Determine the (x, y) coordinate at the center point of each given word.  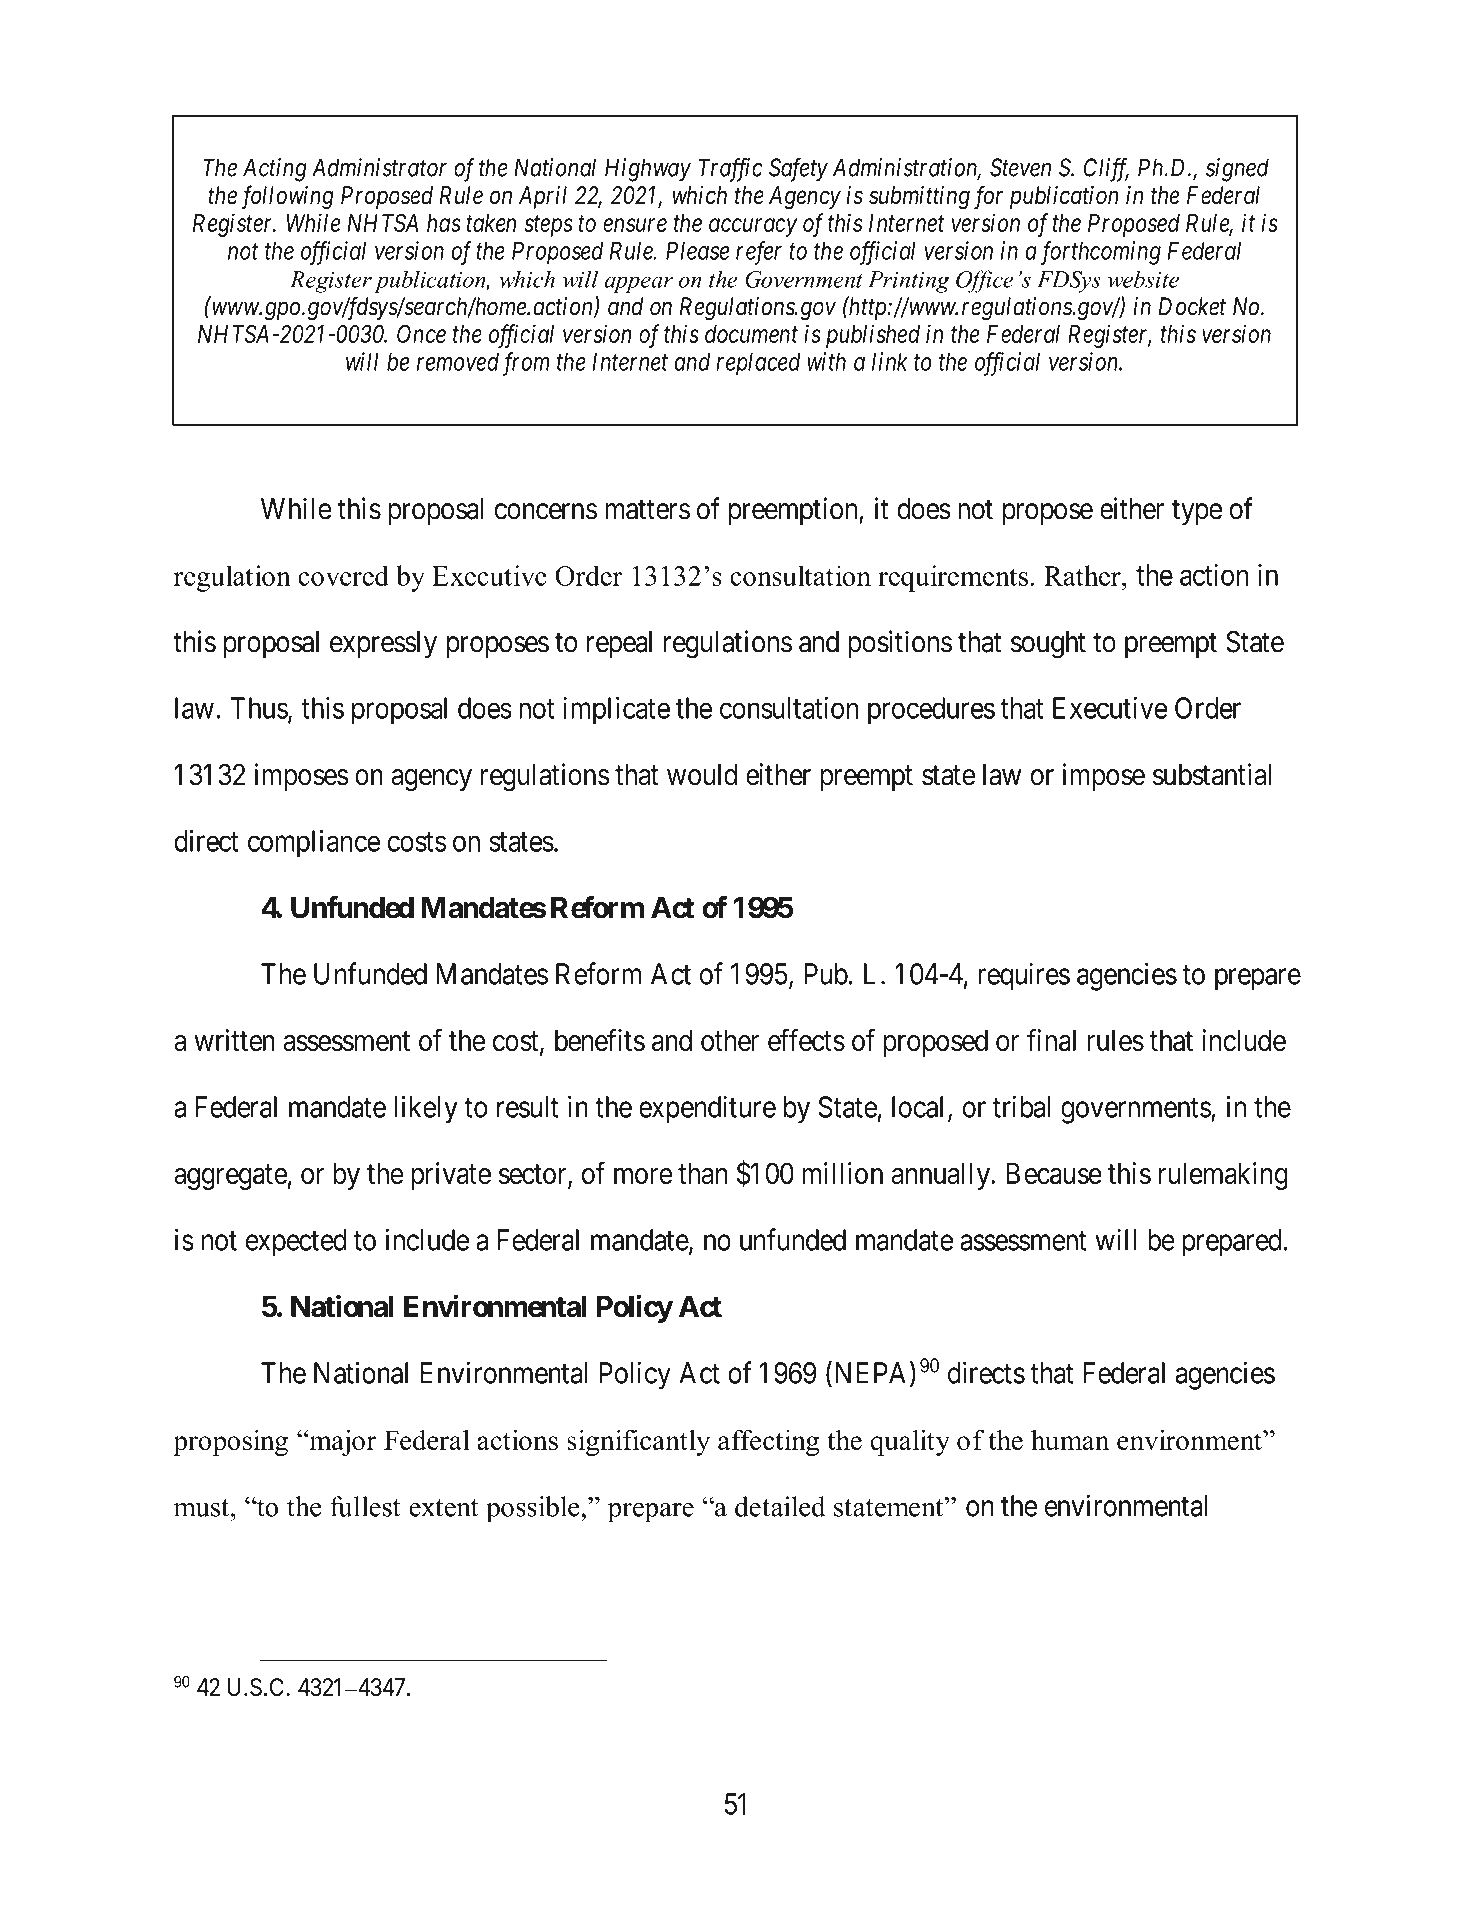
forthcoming (1101, 253)
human (1070, 1440)
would (702, 775)
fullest (365, 1506)
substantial (1212, 774)
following (288, 197)
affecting (768, 1442)
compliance (314, 844)
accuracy (753, 228)
